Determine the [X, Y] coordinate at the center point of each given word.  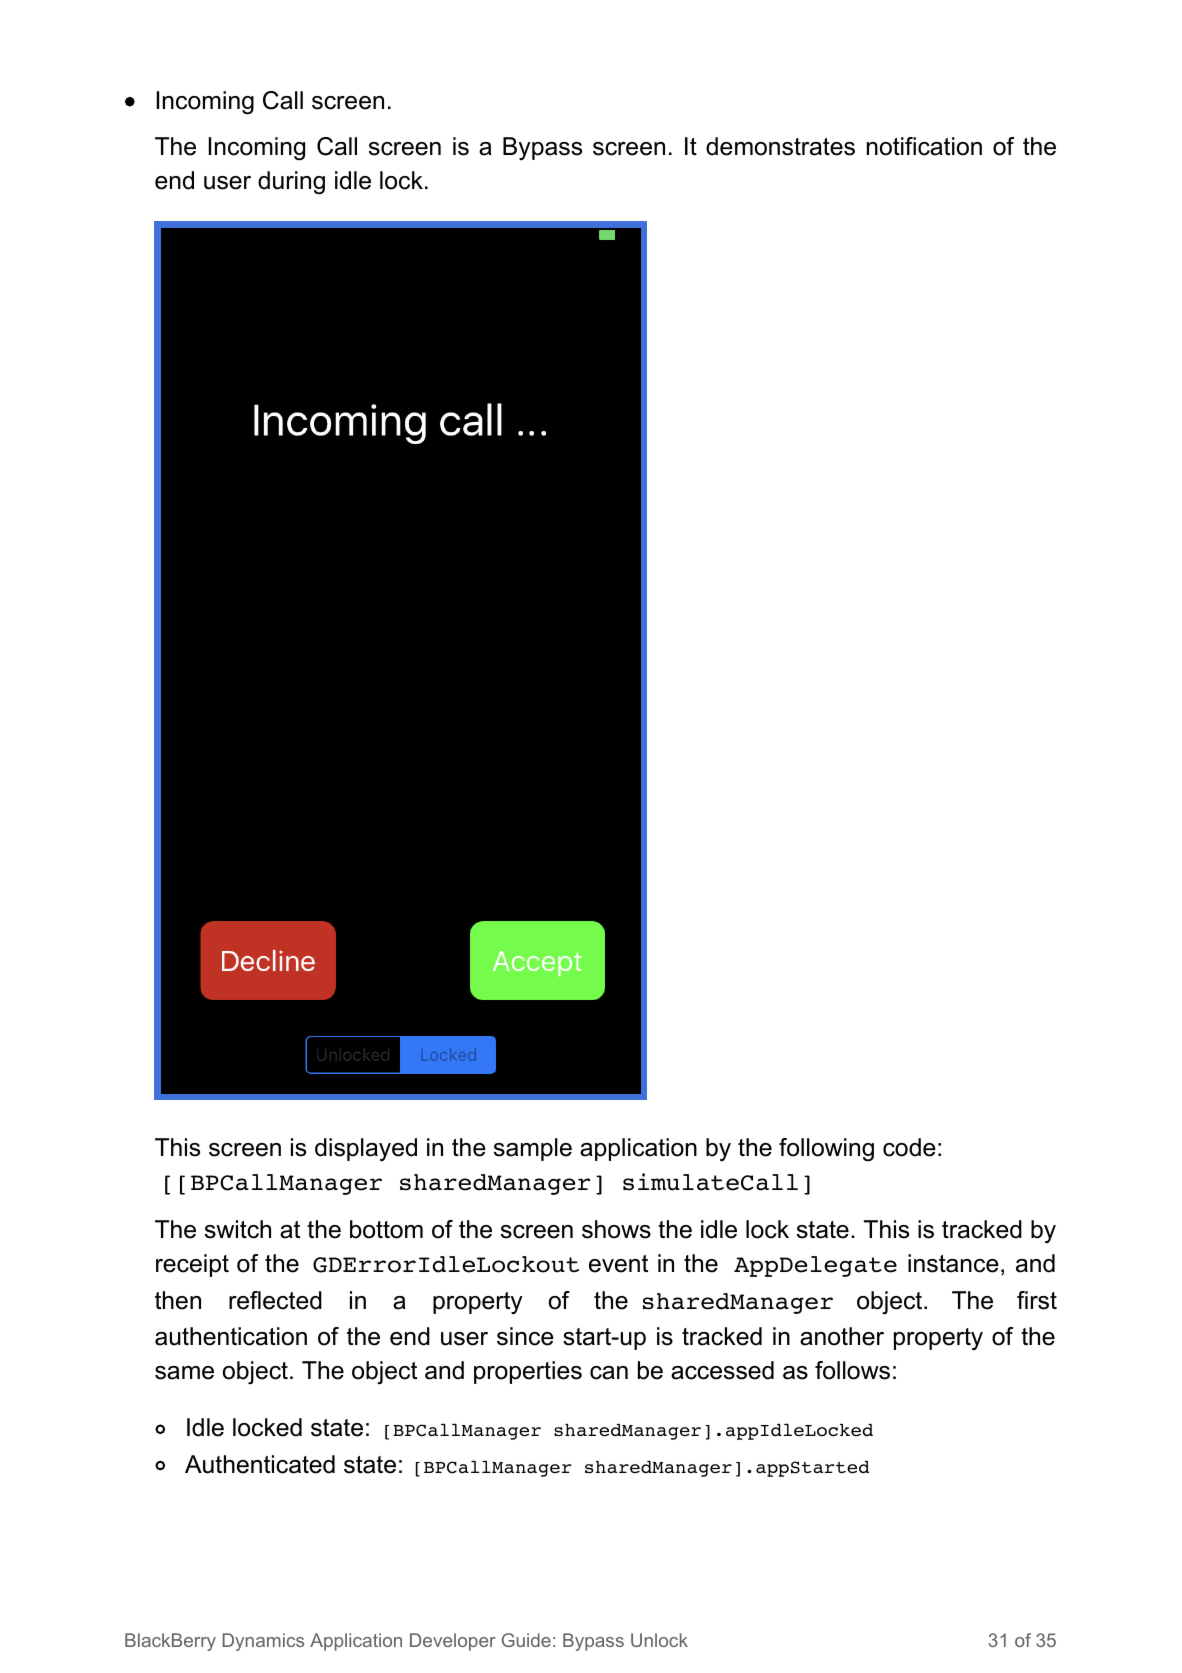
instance [953, 1263]
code [909, 1147]
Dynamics [263, 1642]
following [826, 1149]
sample [533, 1149]
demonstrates [780, 146]
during [291, 182]
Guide [526, 1640]
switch [238, 1229]
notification [924, 146]
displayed [366, 1150]
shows [616, 1229]
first [1037, 1300]
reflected [275, 1300]
